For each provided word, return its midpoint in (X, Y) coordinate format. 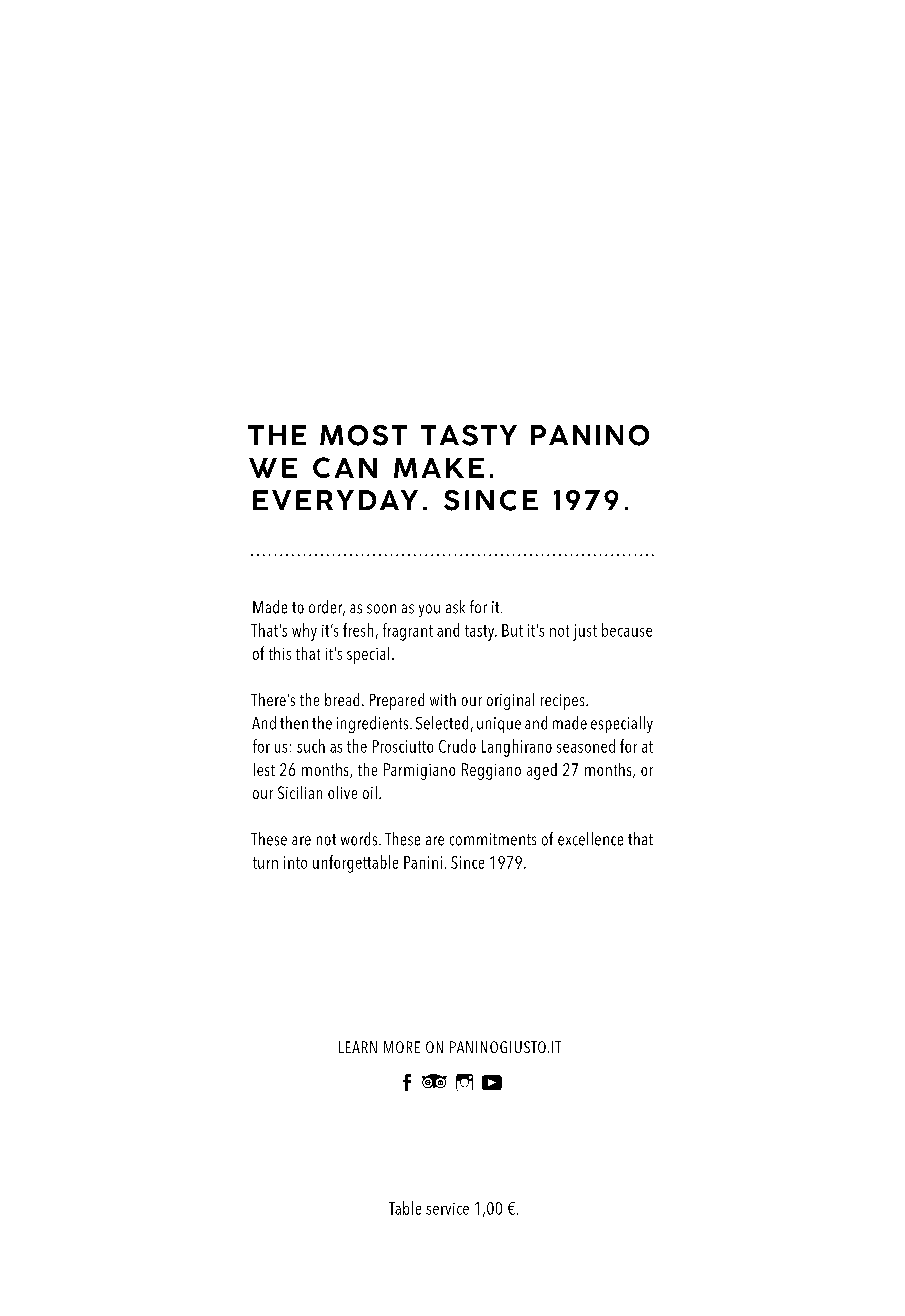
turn (265, 863)
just (585, 632)
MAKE (439, 468)
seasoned (586, 746)
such (311, 746)
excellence (590, 839)
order (327, 608)
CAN (345, 467)
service (447, 1209)
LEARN (358, 1047)
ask (455, 607)
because (627, 630)
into (295, 862)
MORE (402, 1047)
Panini (423, 862)
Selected (442, 723)
